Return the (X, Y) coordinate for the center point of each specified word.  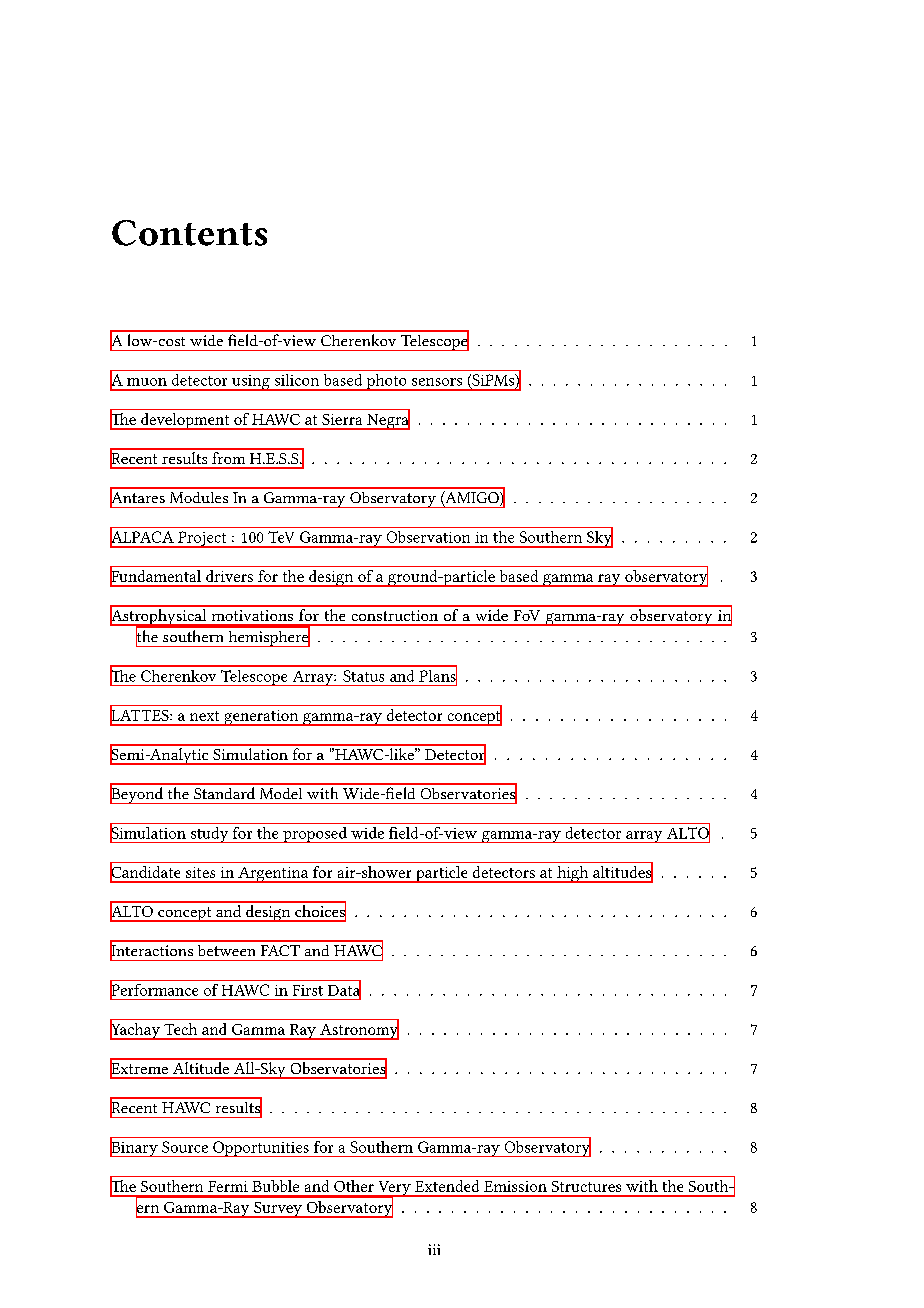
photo (386, 382)
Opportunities (261, 1149)
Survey (278, 1210)
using (251, 383)
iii (434, 1249)
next (204, 716)
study (209, 835)
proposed (315, 835)
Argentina (273, 875)
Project (202, 539)
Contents (189, 233)
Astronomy (358, 1030)
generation (261, 718)
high (573, 874)
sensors (437, 382)
